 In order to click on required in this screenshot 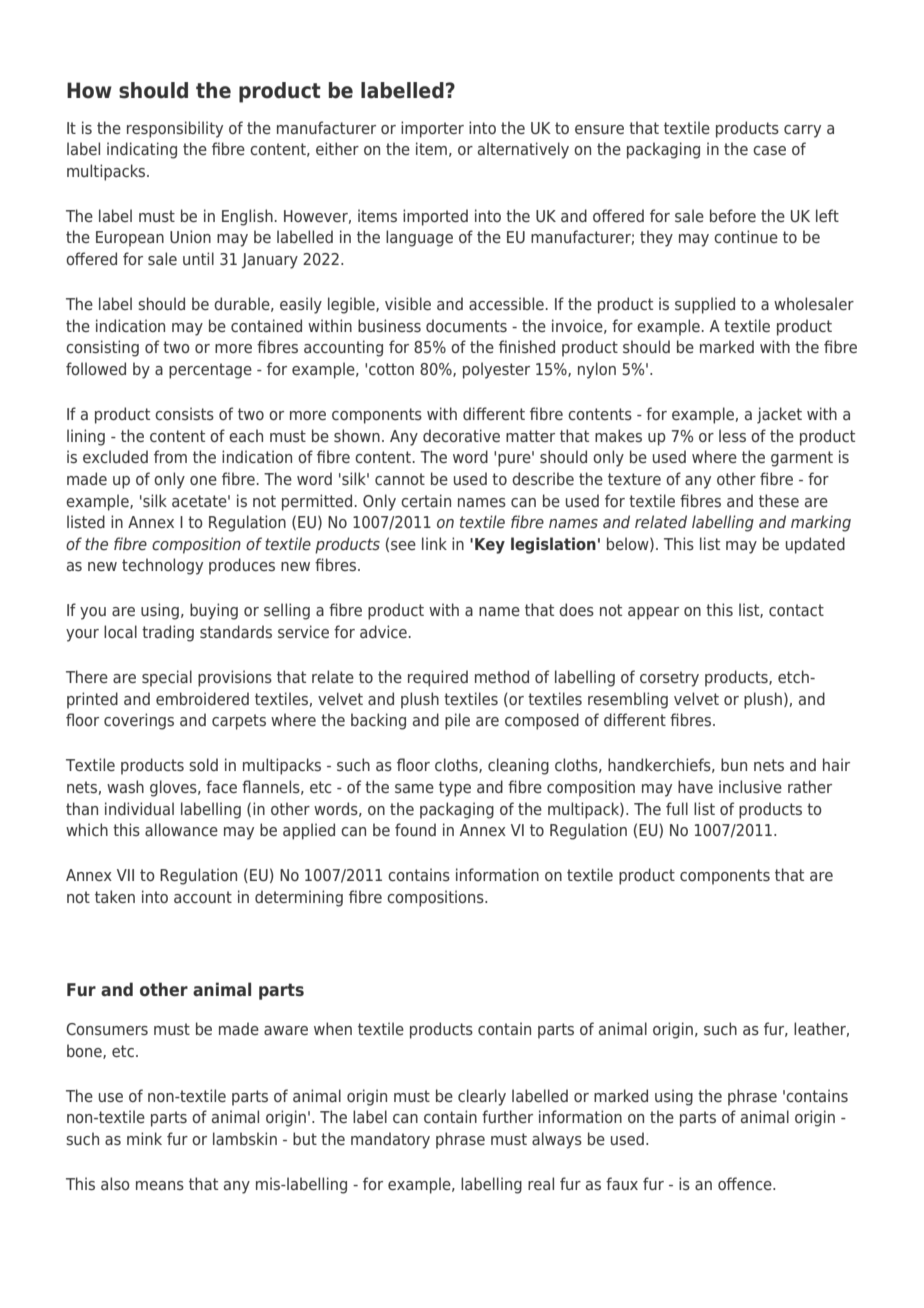, I will do `click(438, 678)`.
